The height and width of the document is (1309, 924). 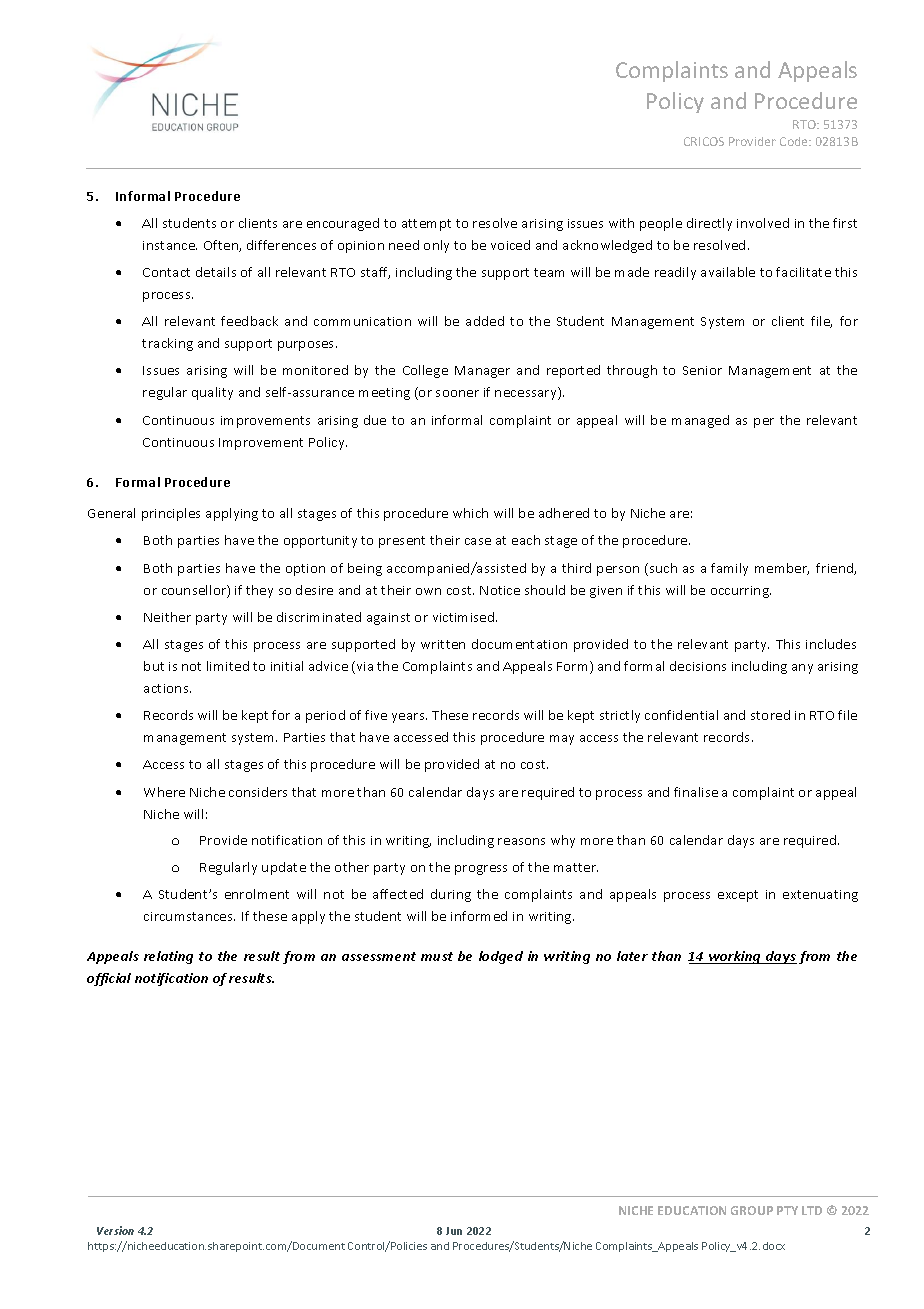 I want to click on managed, so click(x=700, y=421).
